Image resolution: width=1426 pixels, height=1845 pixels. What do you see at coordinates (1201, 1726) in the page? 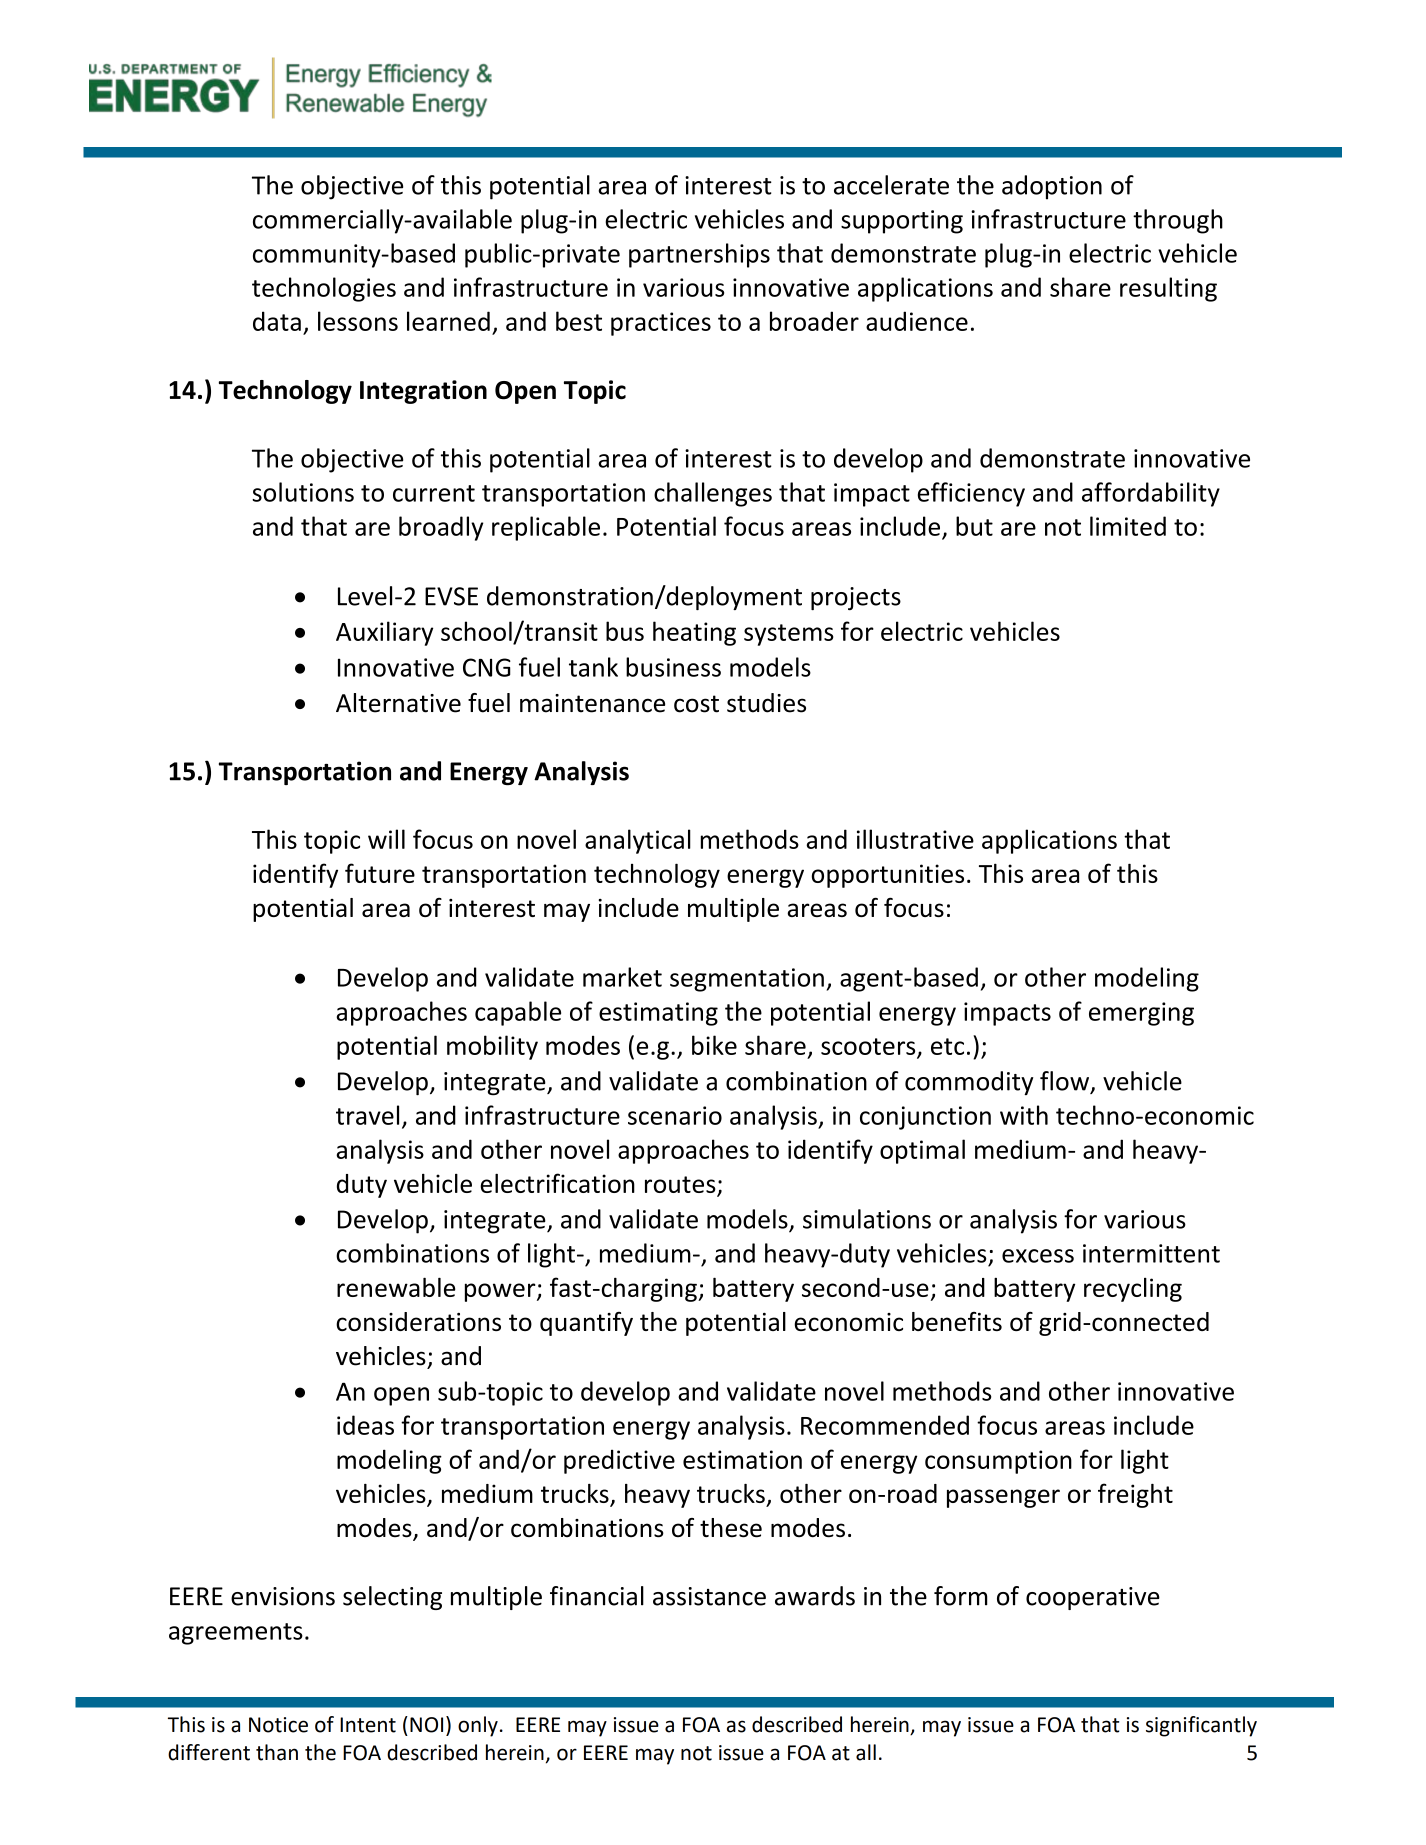
I see `significantly` at bounding box center [1201, 1726].
